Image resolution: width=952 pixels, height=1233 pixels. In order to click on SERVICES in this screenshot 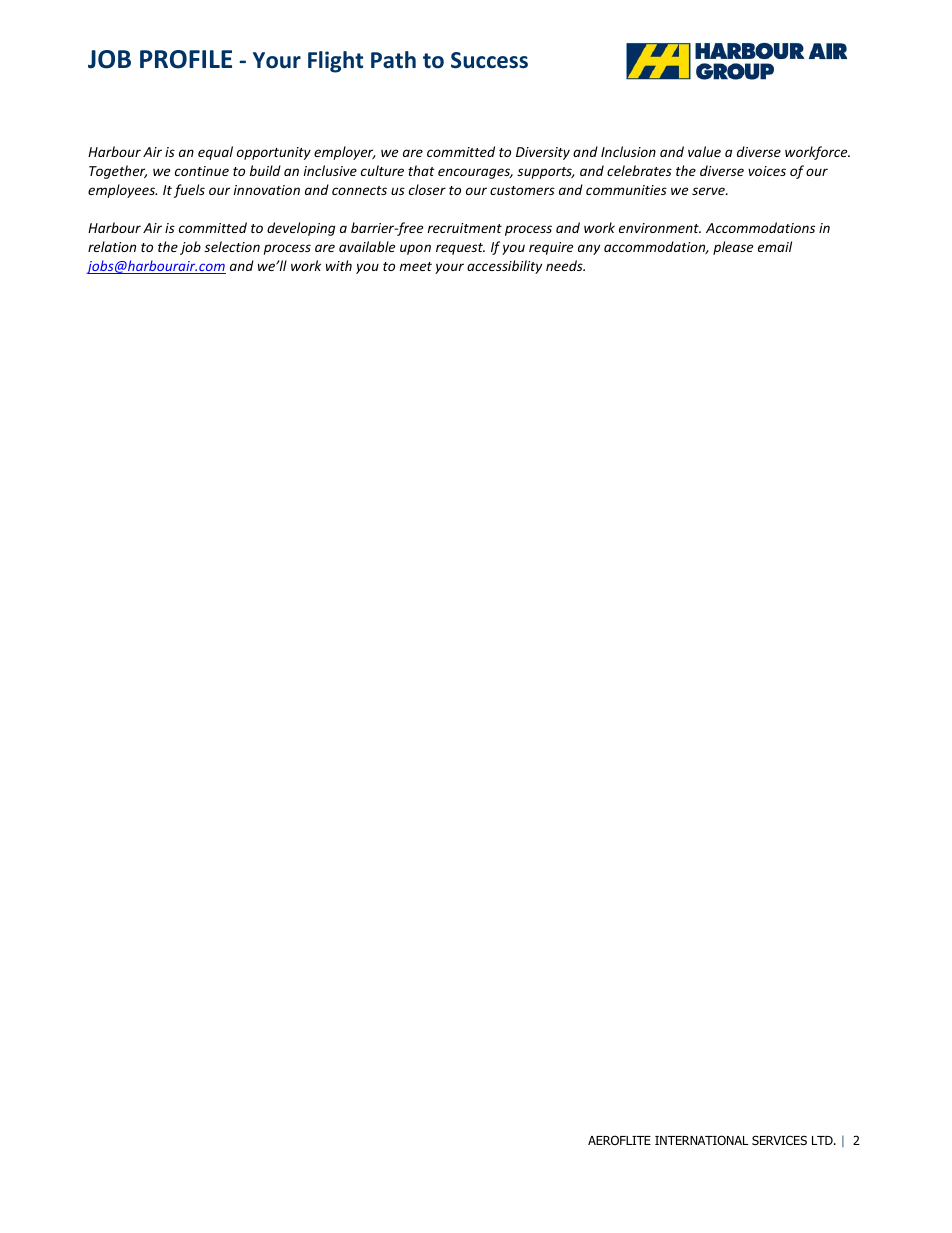, I will do `click(779, 1140)`.
